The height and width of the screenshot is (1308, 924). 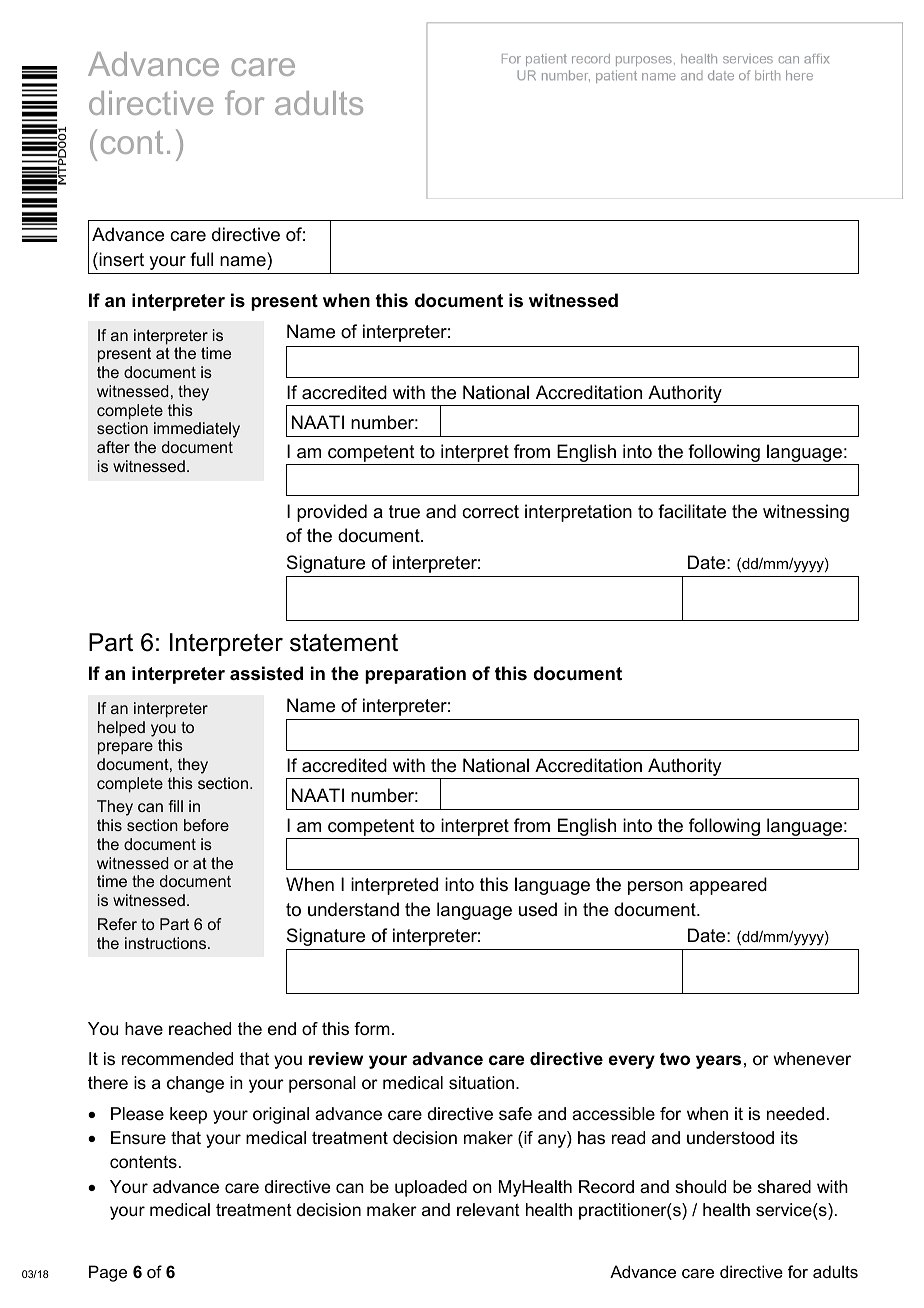 What do you see at coordinates (415, 675) in the screenshot?
I see `preparation` at bounding box center [415, 675].
